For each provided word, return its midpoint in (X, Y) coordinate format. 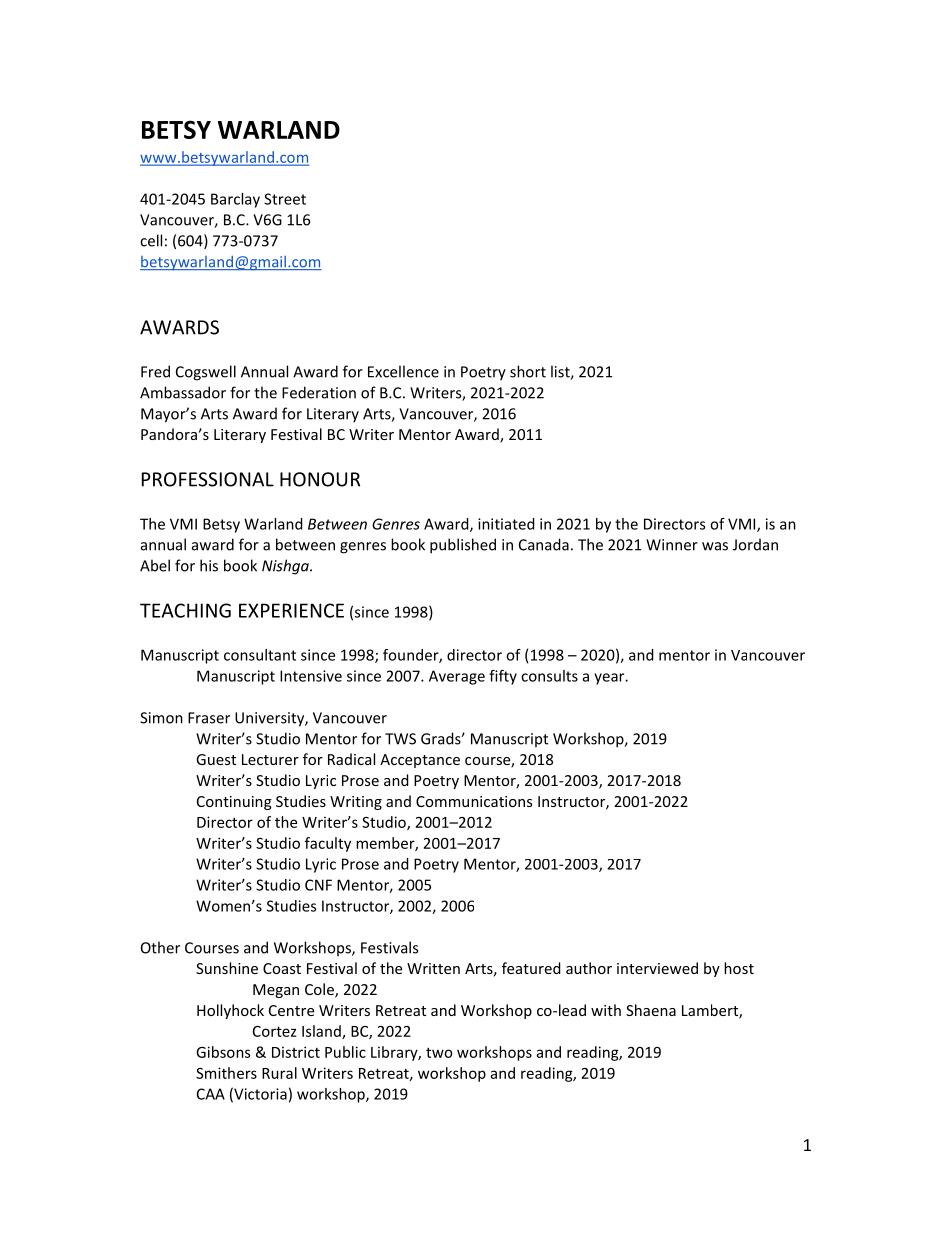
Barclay (235, 200)
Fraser (209, 718)
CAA (211, 1094)
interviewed (657, 968)
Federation (319, 392)
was (715, 546)
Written (433, 968)
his (209, 565)
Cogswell (206, 373)
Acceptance (420, 761)
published (463, 546)
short (528, 371)
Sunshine (227, 968)
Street (285, 199)
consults (549, 676)
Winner (672, 545)
